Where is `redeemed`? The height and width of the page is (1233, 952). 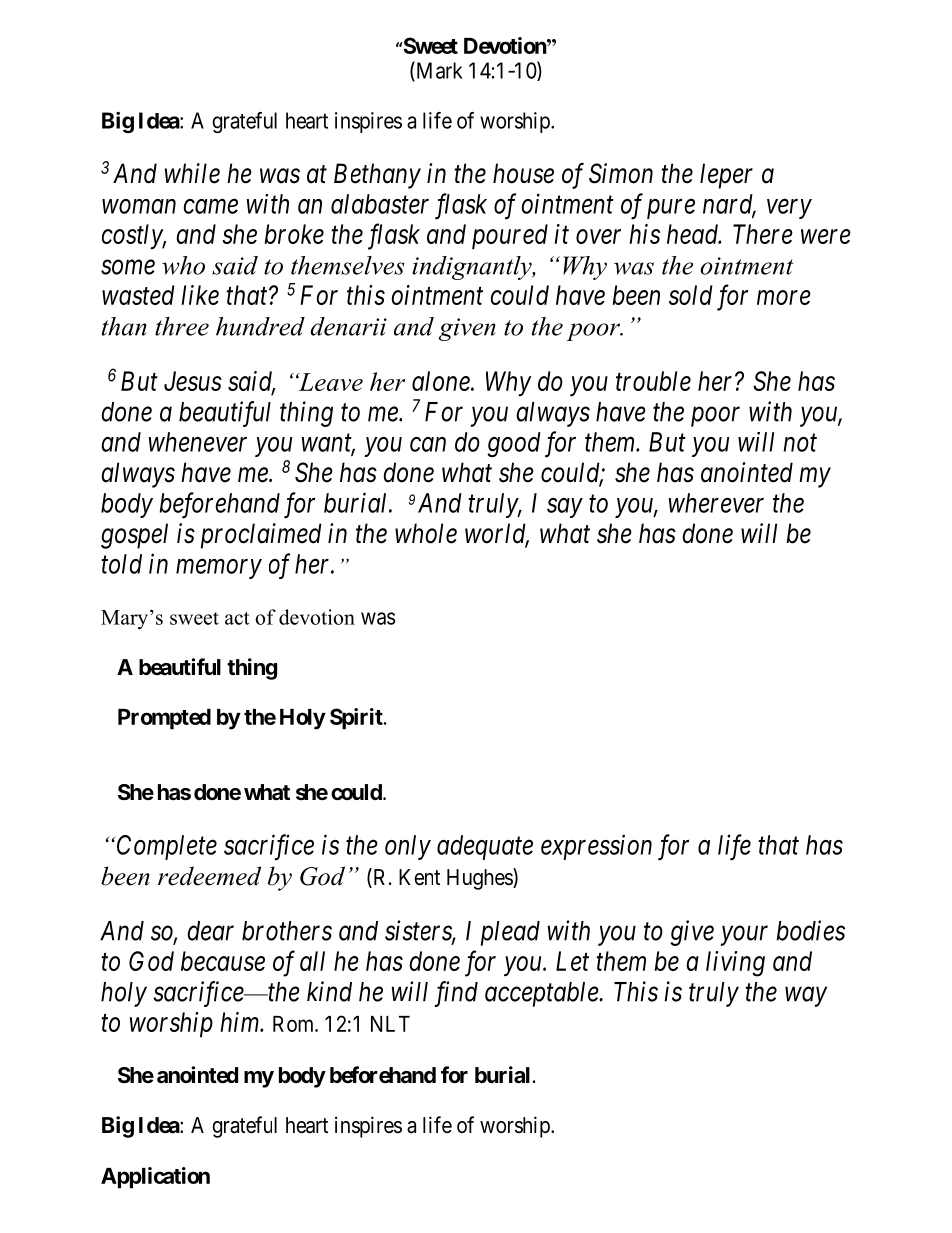
redeemed is located at coordinates (209, 876).
